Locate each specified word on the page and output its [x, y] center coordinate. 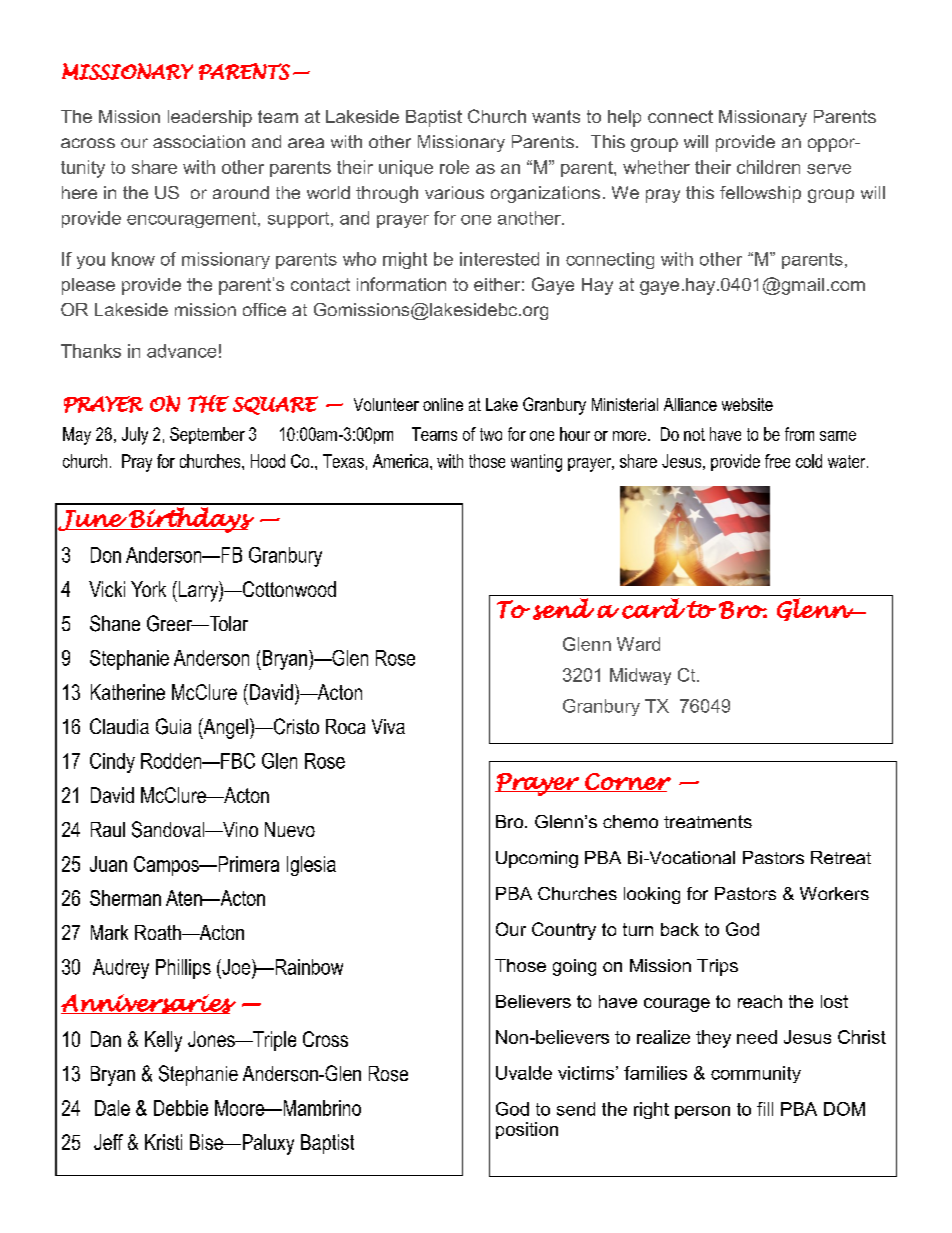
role [454, 167]
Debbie [181, 1108]
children [768, 167]
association [199, 141]
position [527, 1130]
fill [765, 1109]
